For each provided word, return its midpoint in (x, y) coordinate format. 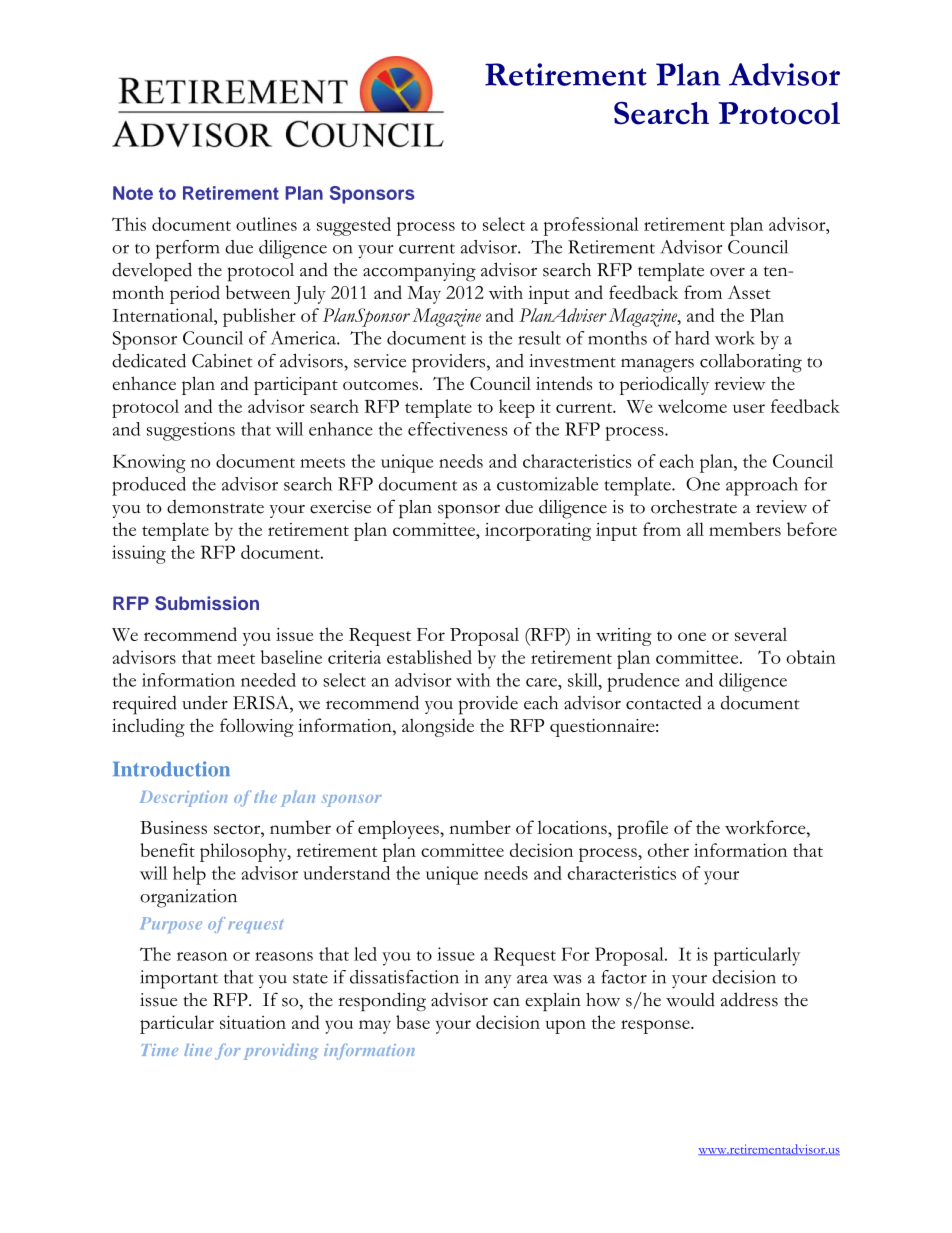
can (506, 1002)
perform (187, 249)
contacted (664, 703)
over (727, 272)
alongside (438, 727)
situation (253, 1022)
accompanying (419, 272)
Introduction (171, 769)
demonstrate (215, 507)
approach (762, 486)
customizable (547, 484)
